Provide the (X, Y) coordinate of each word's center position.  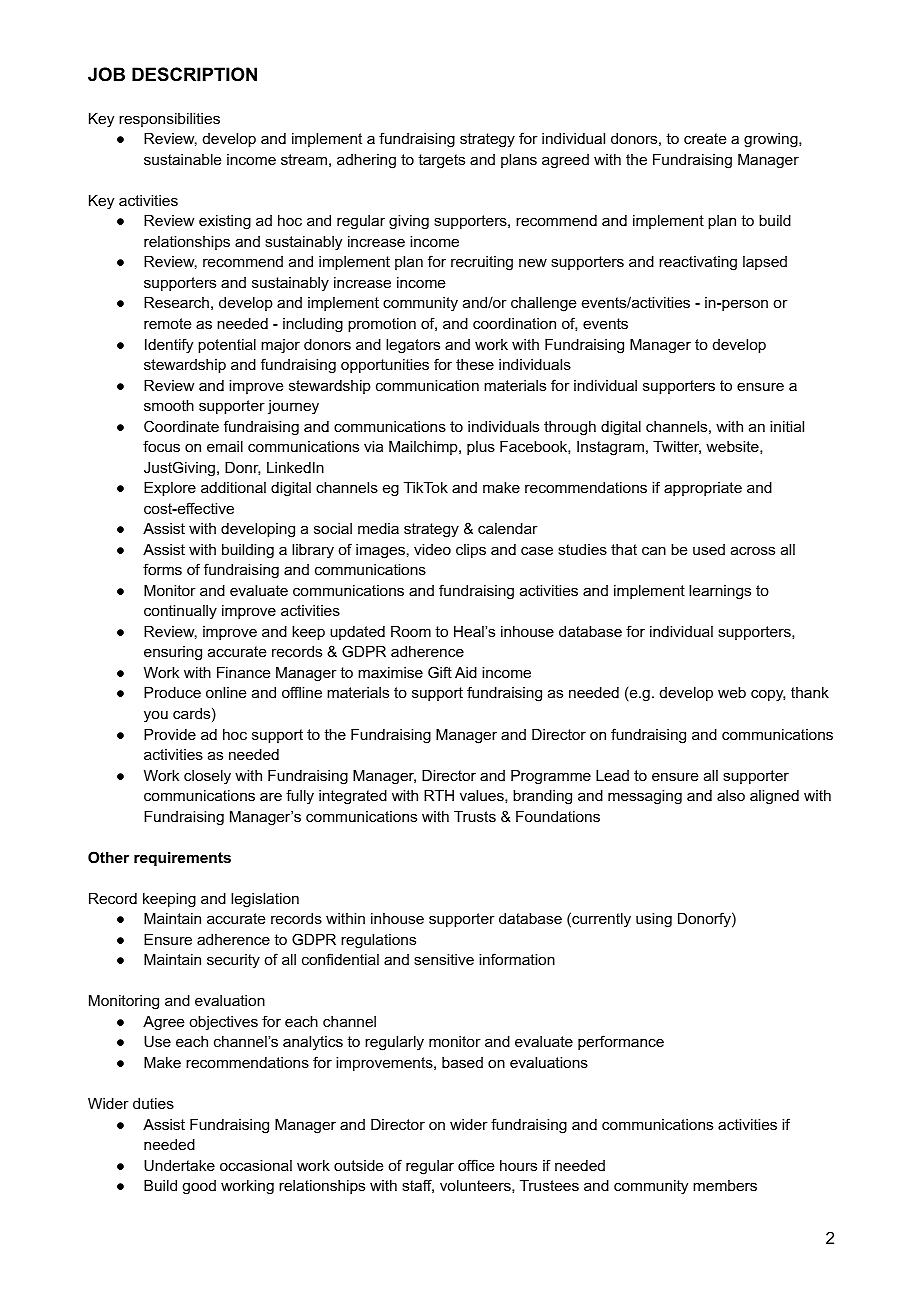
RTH (439, 795)
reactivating (698, 263)
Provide (170, 734)
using (654, 920)
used (709, 549)
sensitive (444, 959)
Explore (170, 489)
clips (471, 551)
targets (441, 161)
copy (768, 695)
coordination (514, 323)
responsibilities (169, 120)
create (705, 138)
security (233, 961)
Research (176, 302)
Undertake (179, 1165)
